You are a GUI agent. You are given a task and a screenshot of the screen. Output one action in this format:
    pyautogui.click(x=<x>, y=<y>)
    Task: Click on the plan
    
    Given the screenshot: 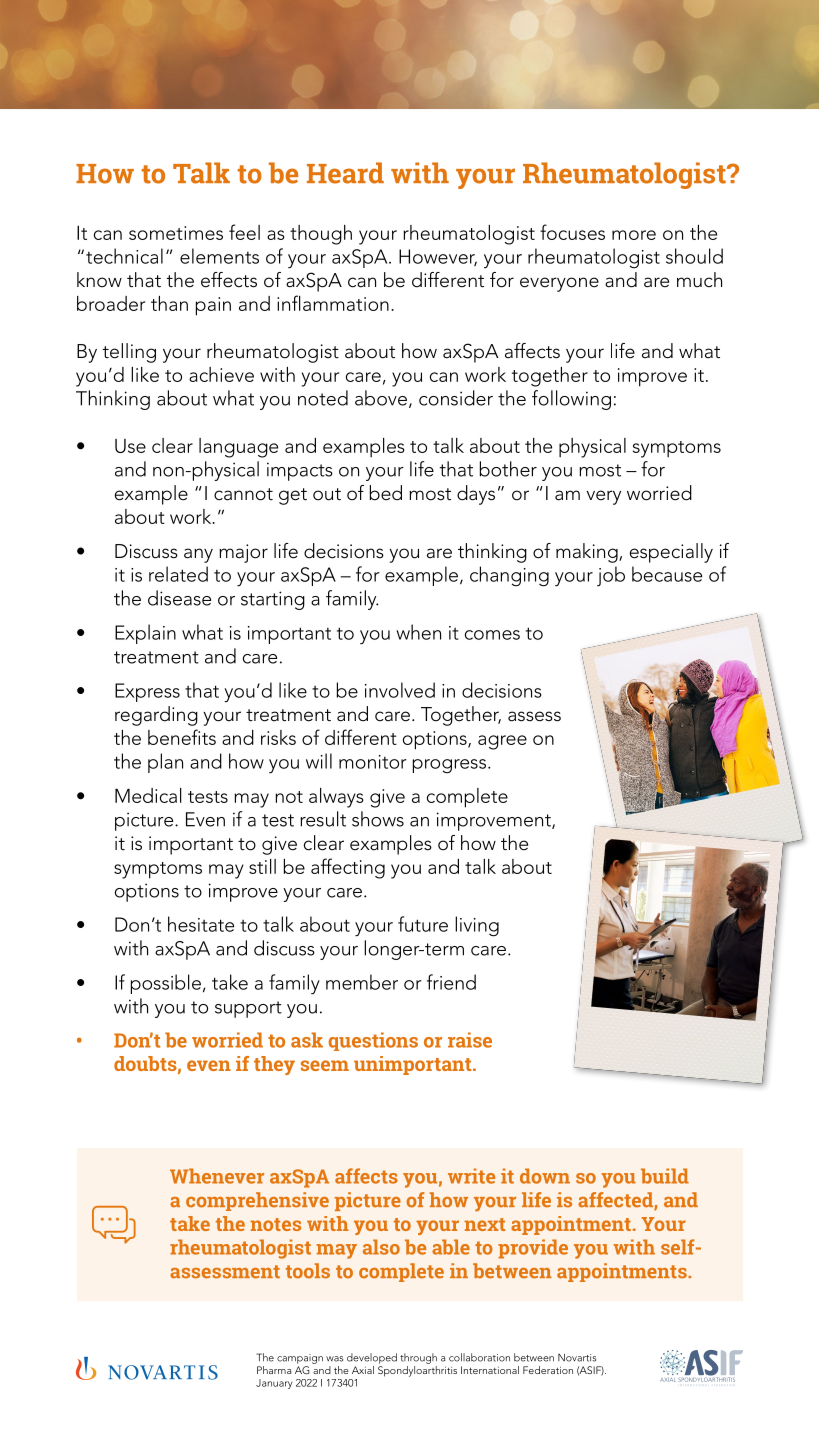 What is the action you would take?
    pyautogui.click(x=165, y=763)
